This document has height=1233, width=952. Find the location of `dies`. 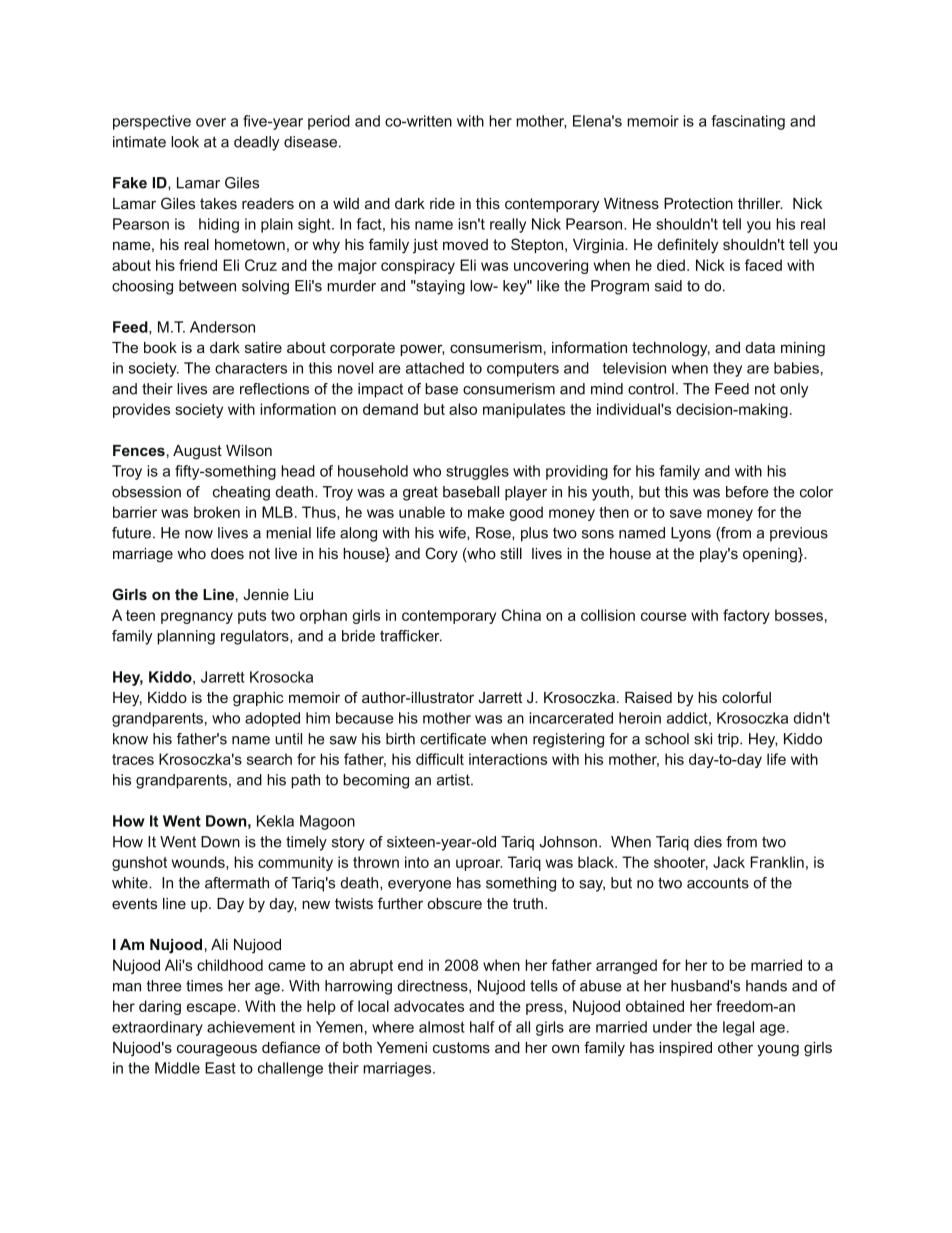

dies is located at coordinates (708, 842).
